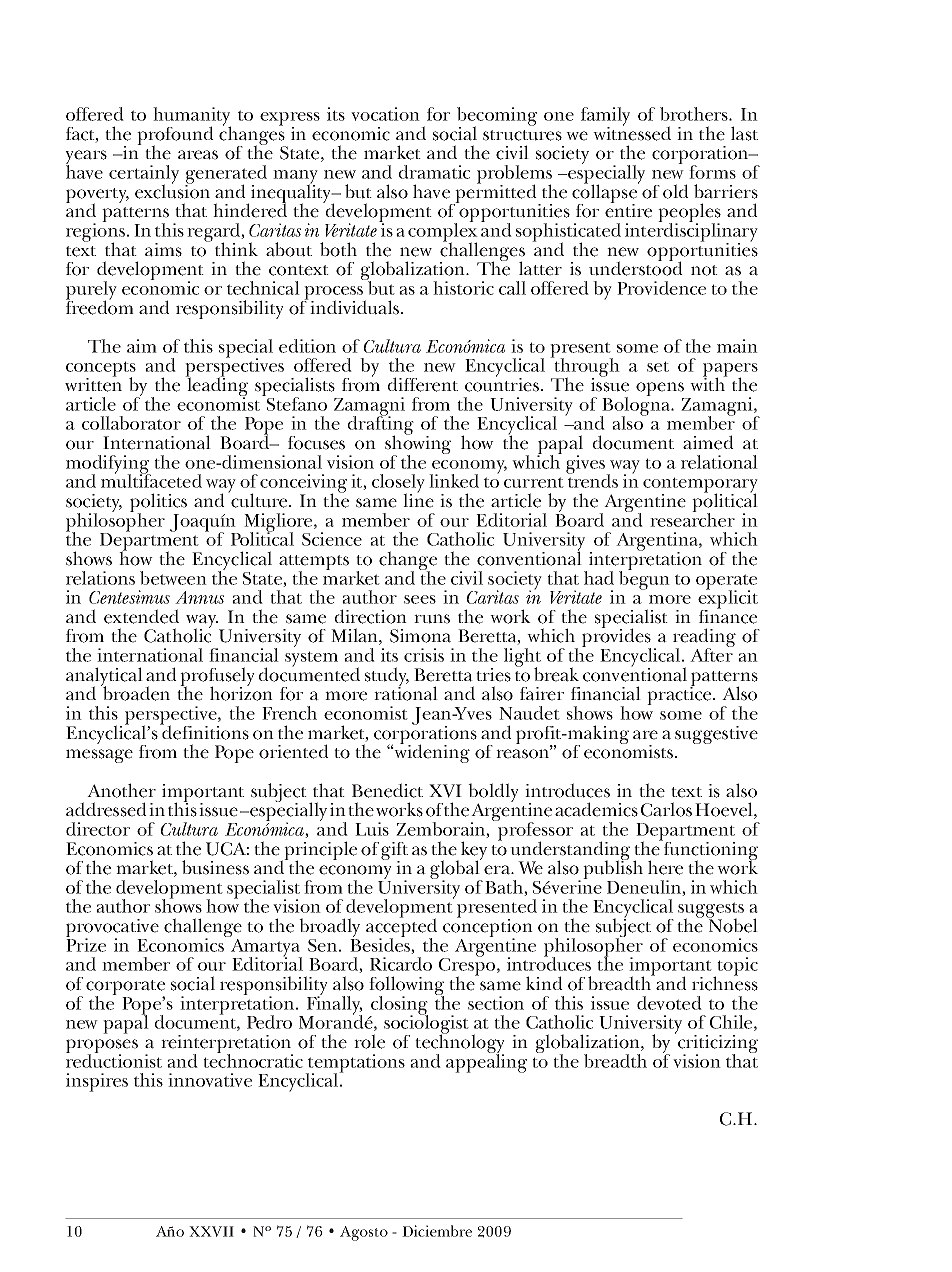 This screenshot has width=952, height=1272. What do you see at coordinates (434, 172) in the screenshot?
I see `dramatic` at bounding box center [434, 172].
